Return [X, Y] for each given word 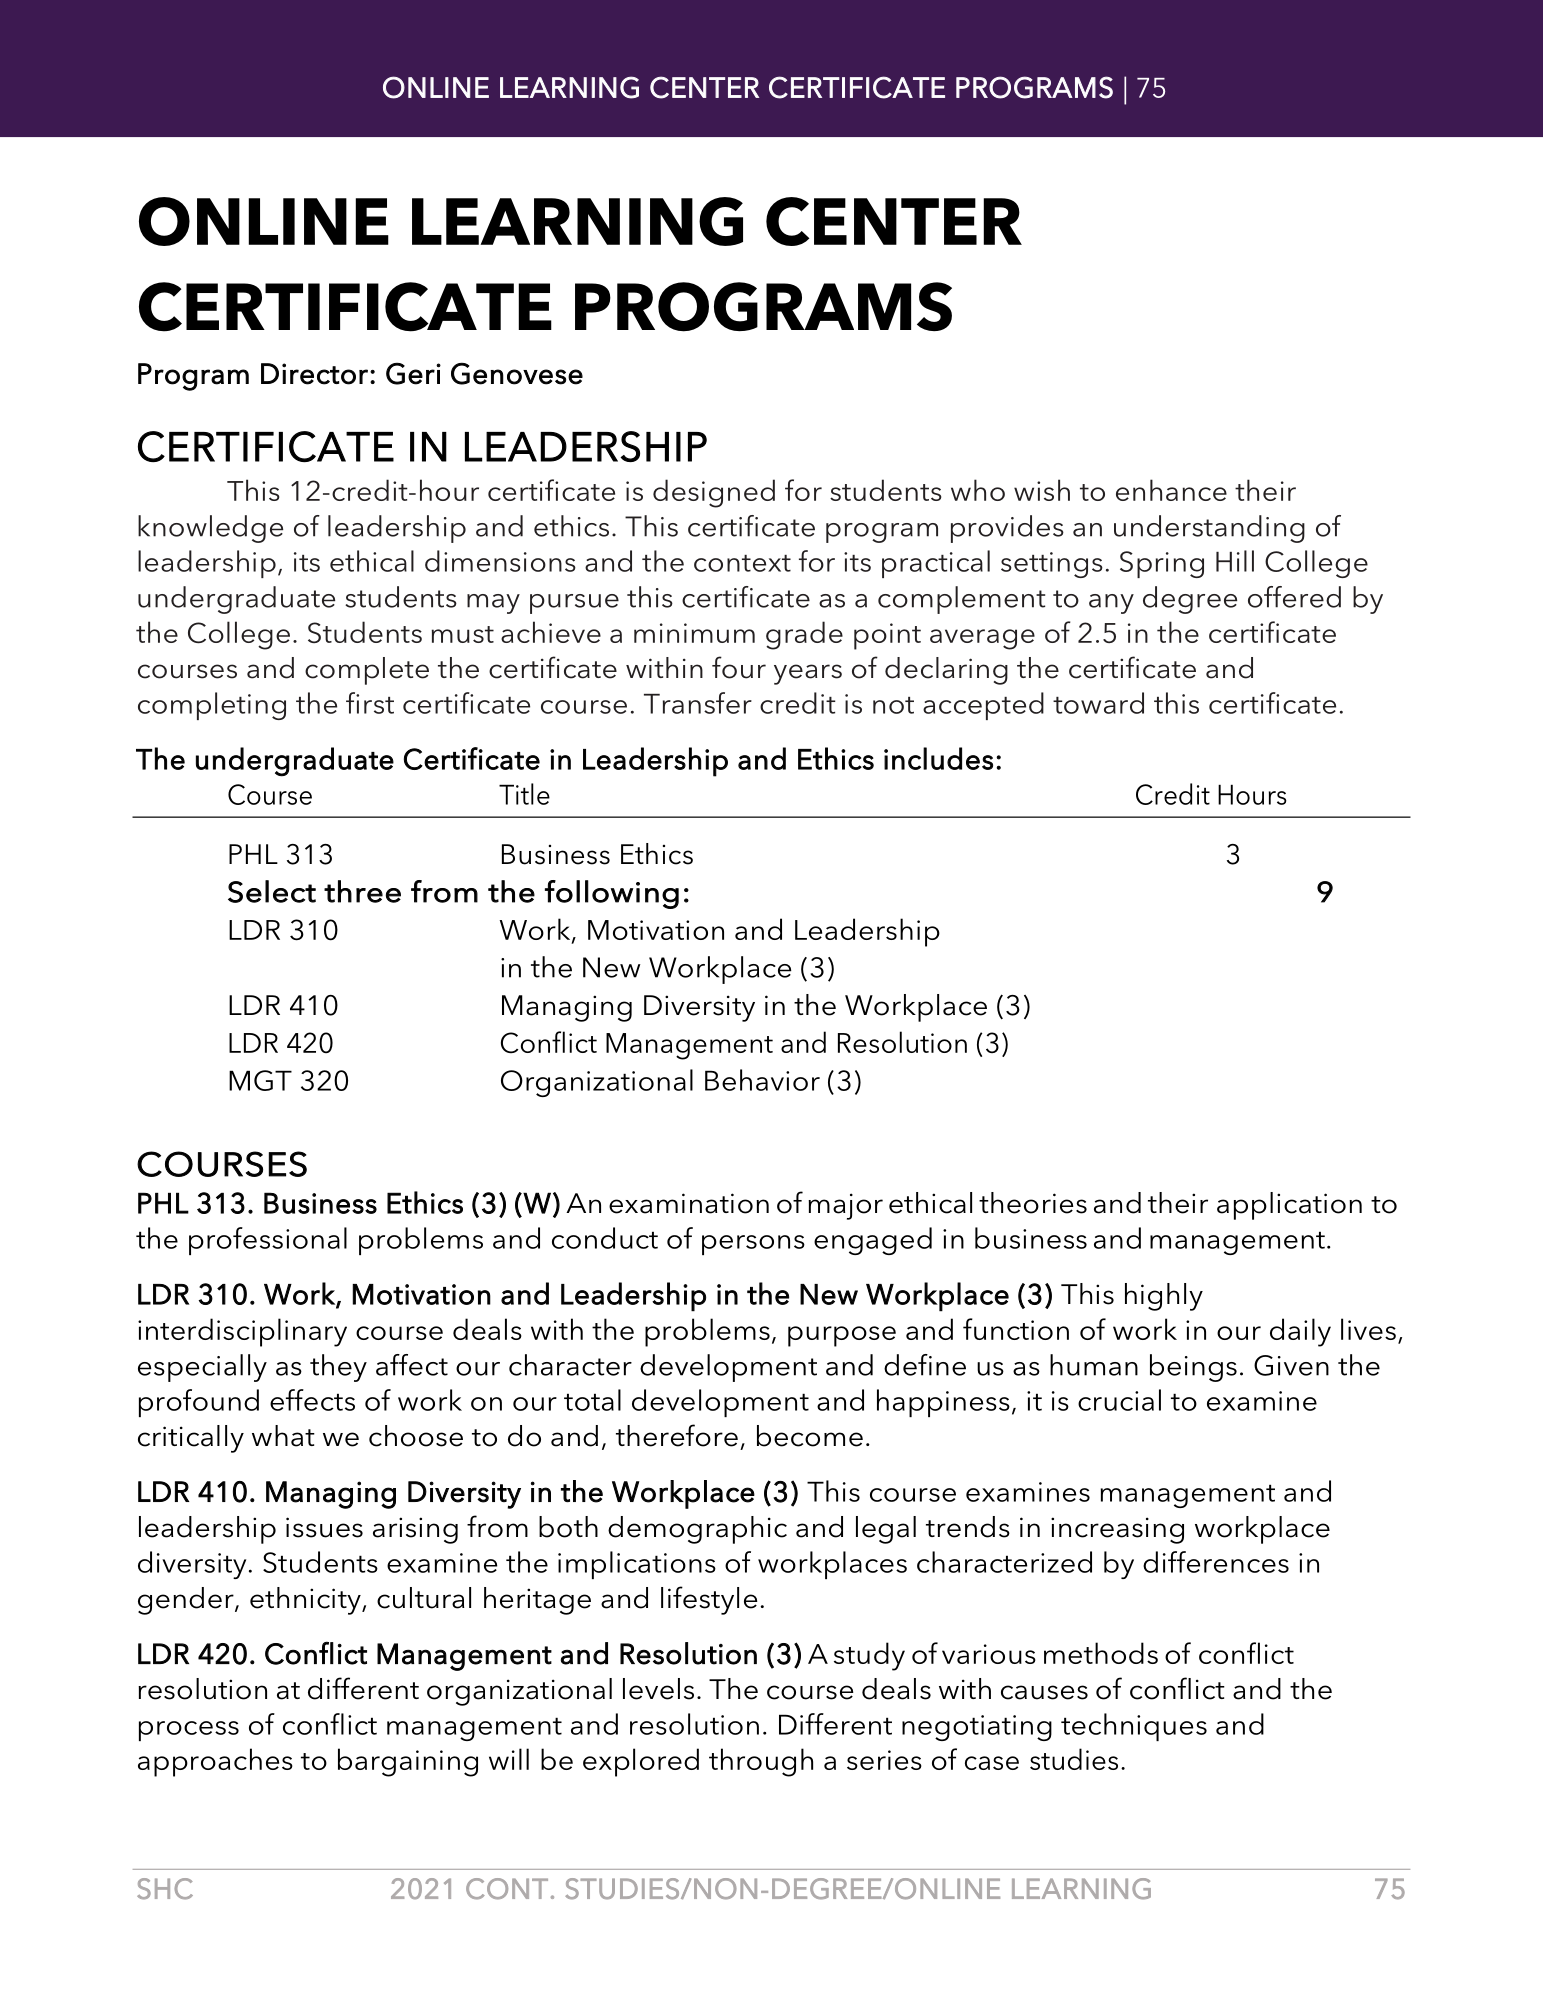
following [612, 894]
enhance [1171, 490]
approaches [215, 1762]
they [338, 1368]
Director [314, 374]
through [761, 1762]
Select [272, 891]
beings [1193, 1368]
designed [714, 493]
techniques [1134, 1727]
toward [1098, 703]
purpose [842, 1336]
